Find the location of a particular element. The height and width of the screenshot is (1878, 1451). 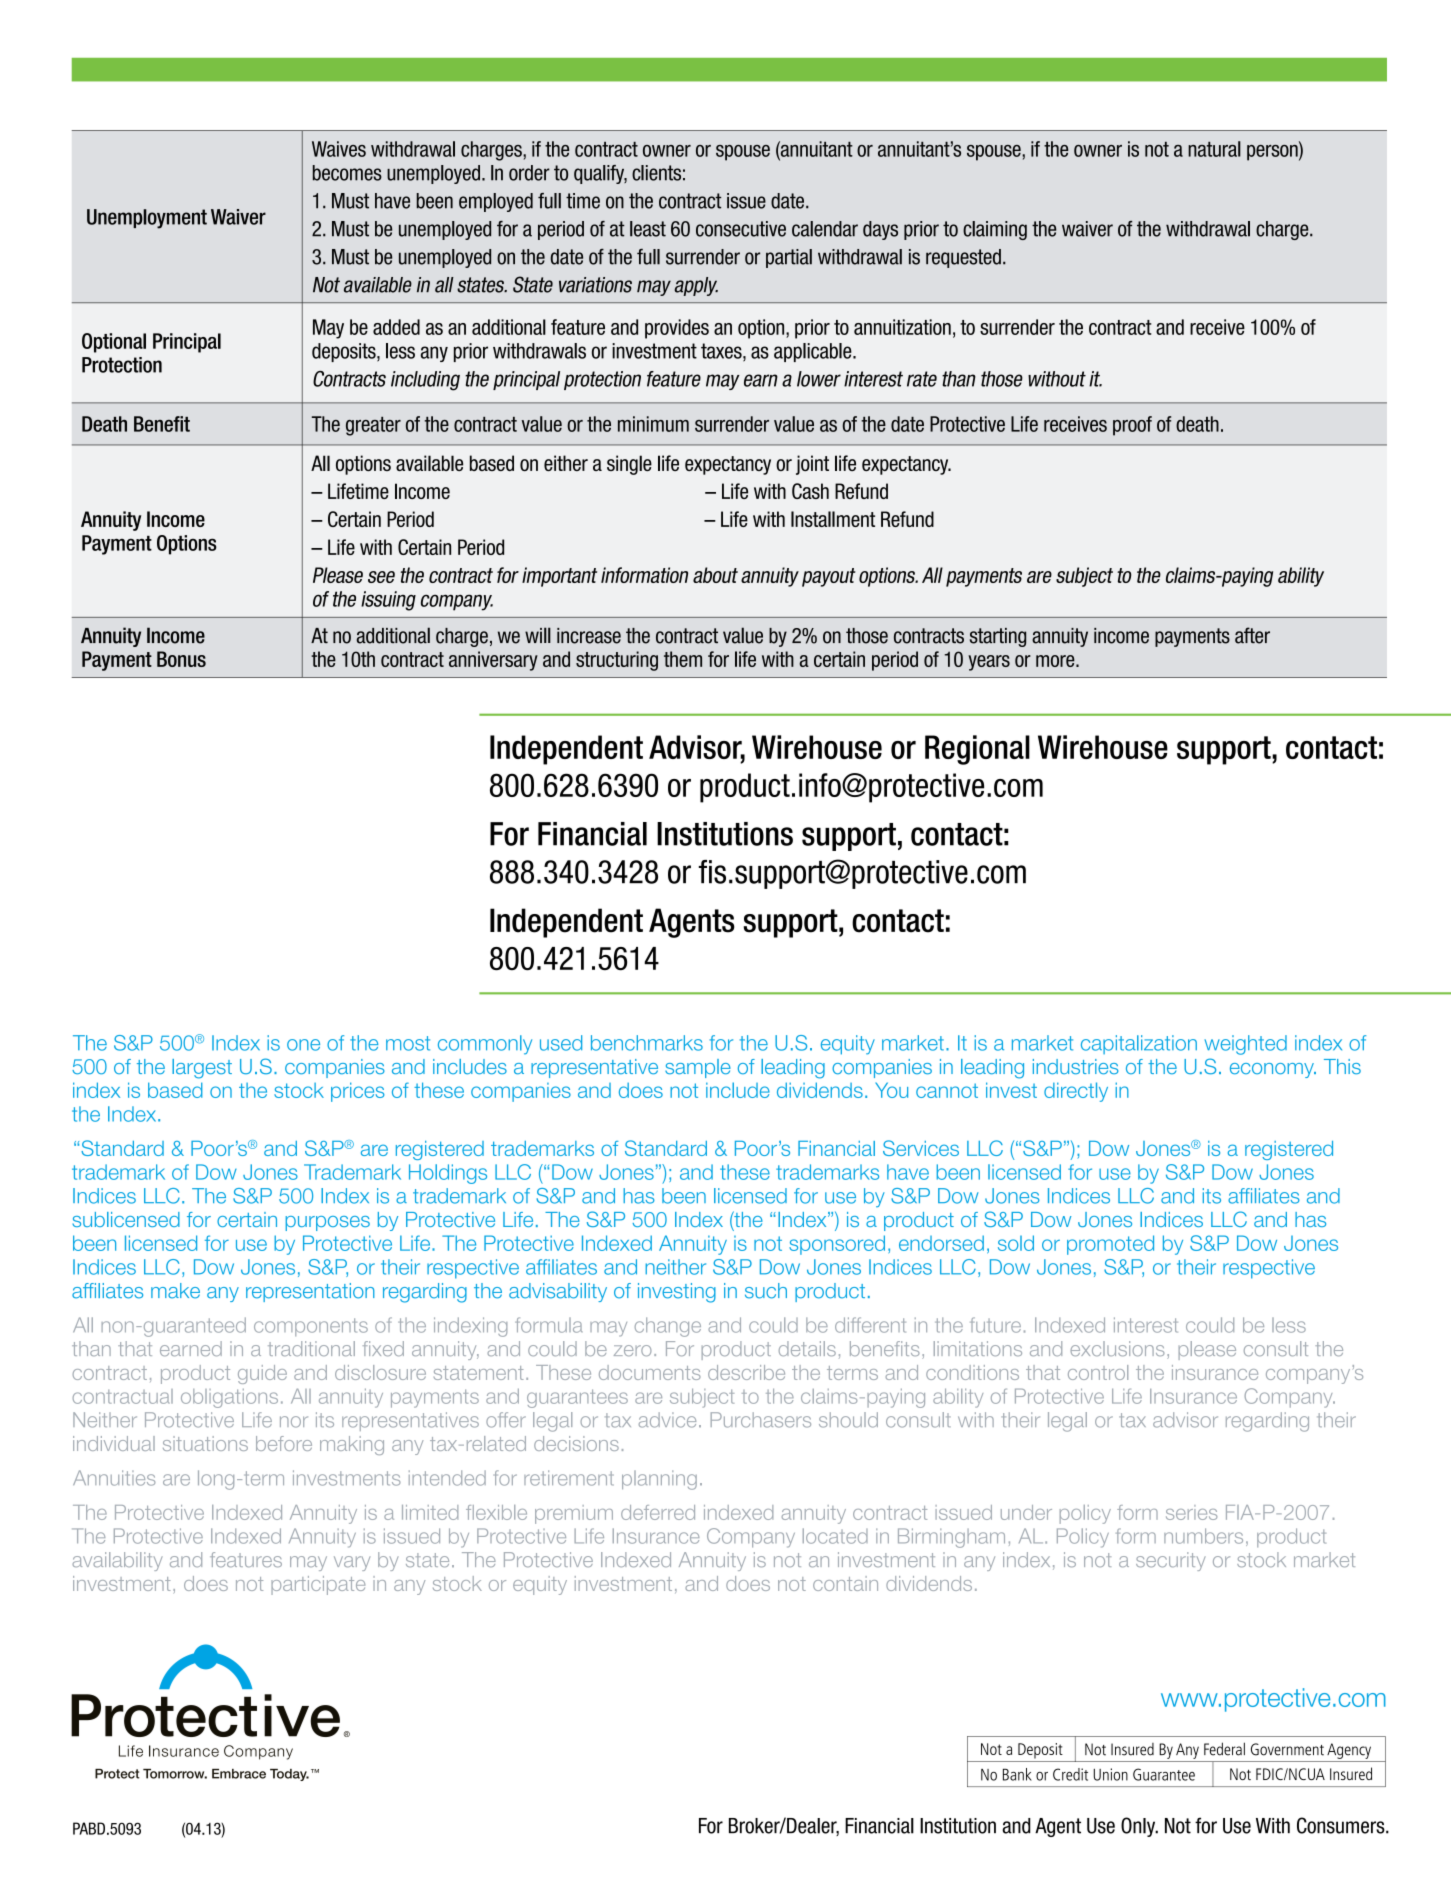

such is located at coordinates (766, 1291).
